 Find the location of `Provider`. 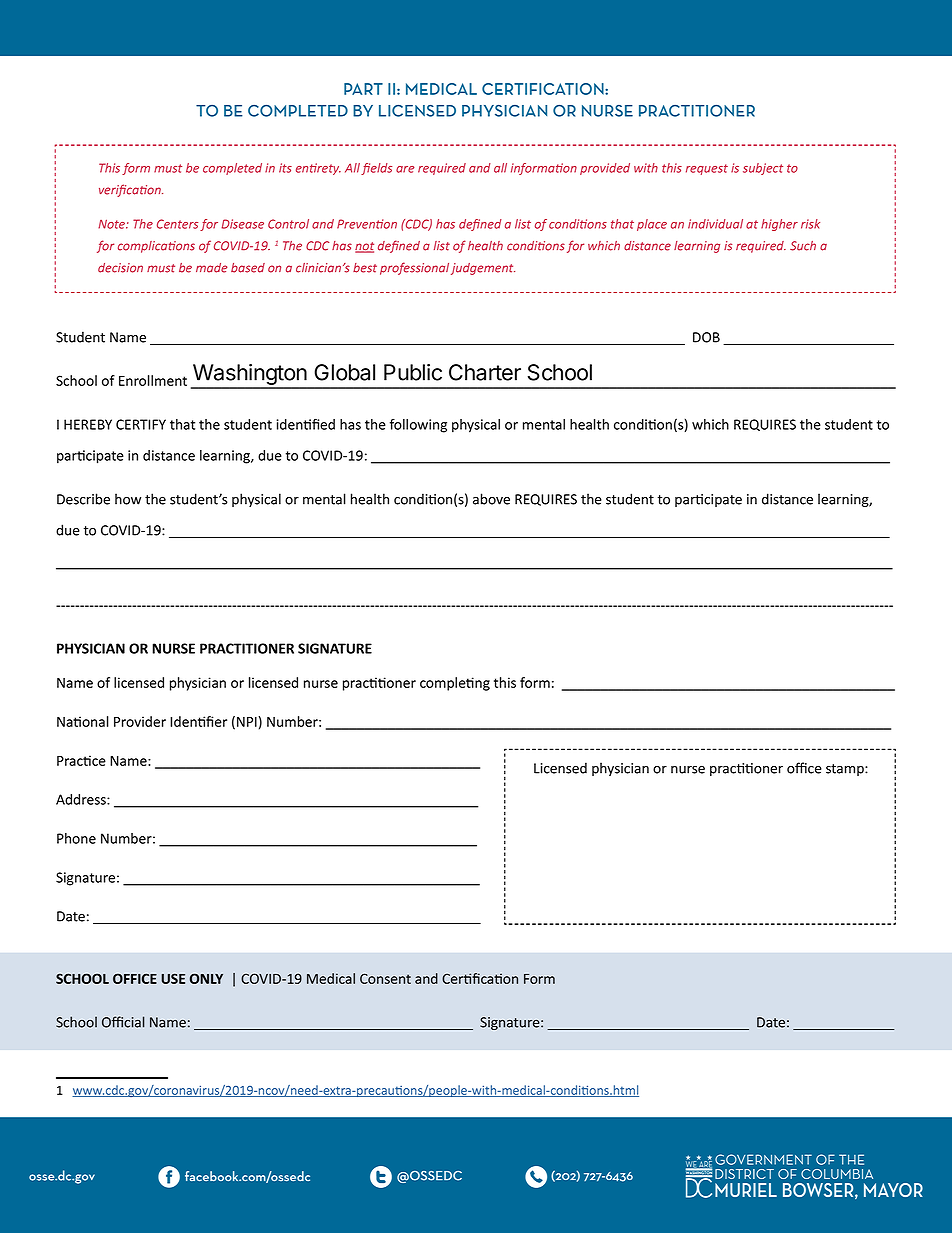

Provider is located at coordinates (140, 721).
